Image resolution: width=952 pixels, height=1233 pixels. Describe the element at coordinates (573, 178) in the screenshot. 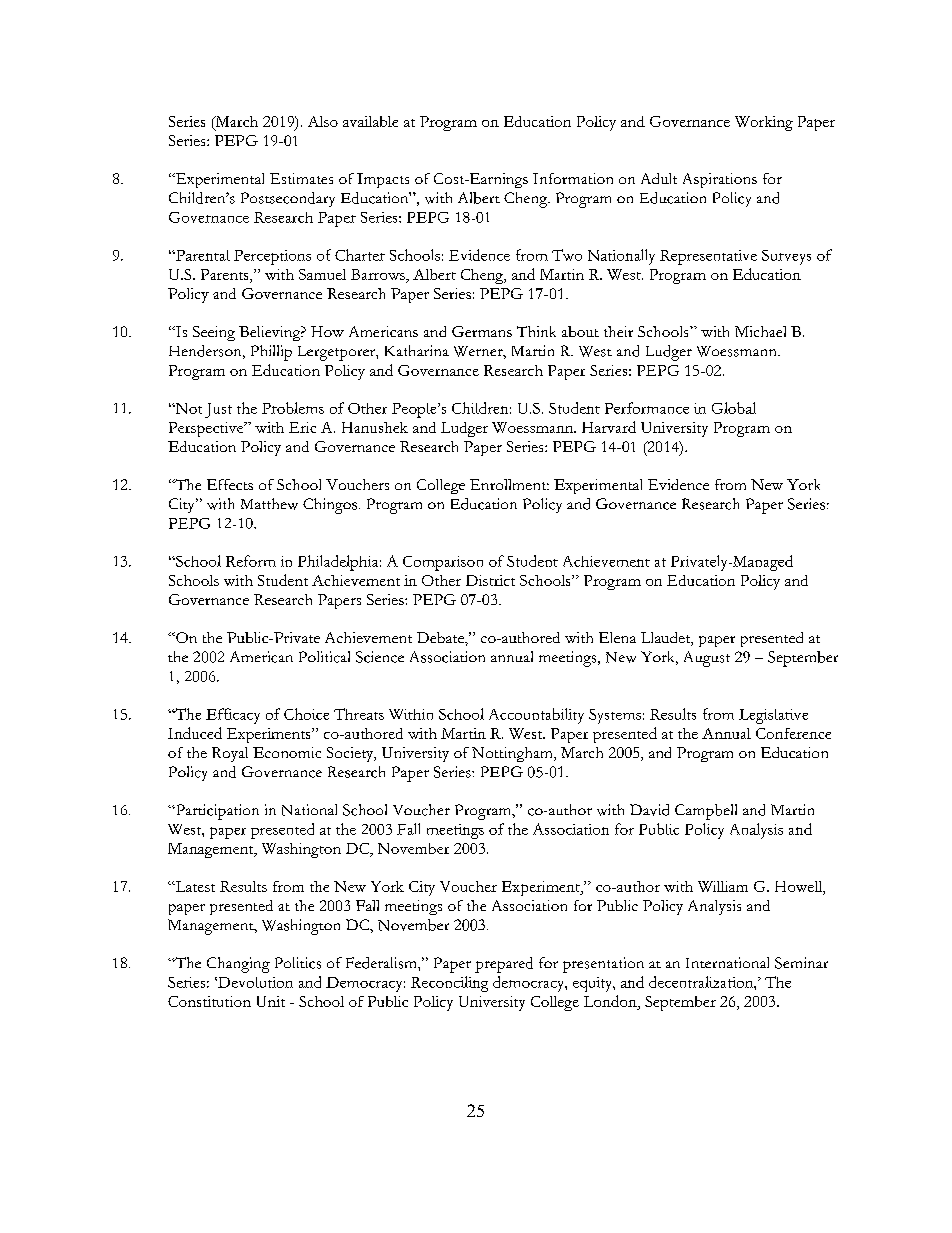

I see `Information` at that location.
